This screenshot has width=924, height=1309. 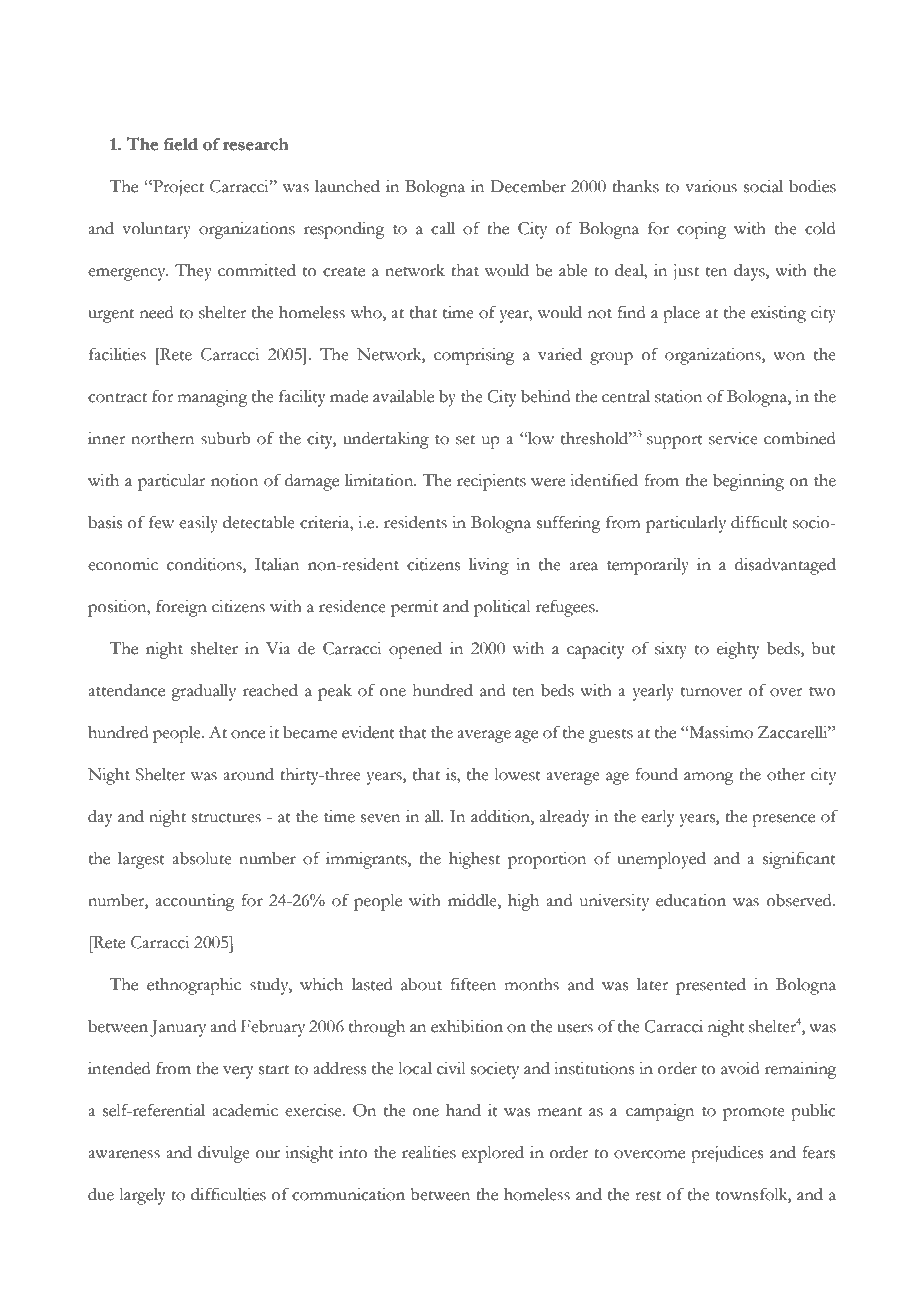 I want to click on Project, so click(x=177, y=188).
